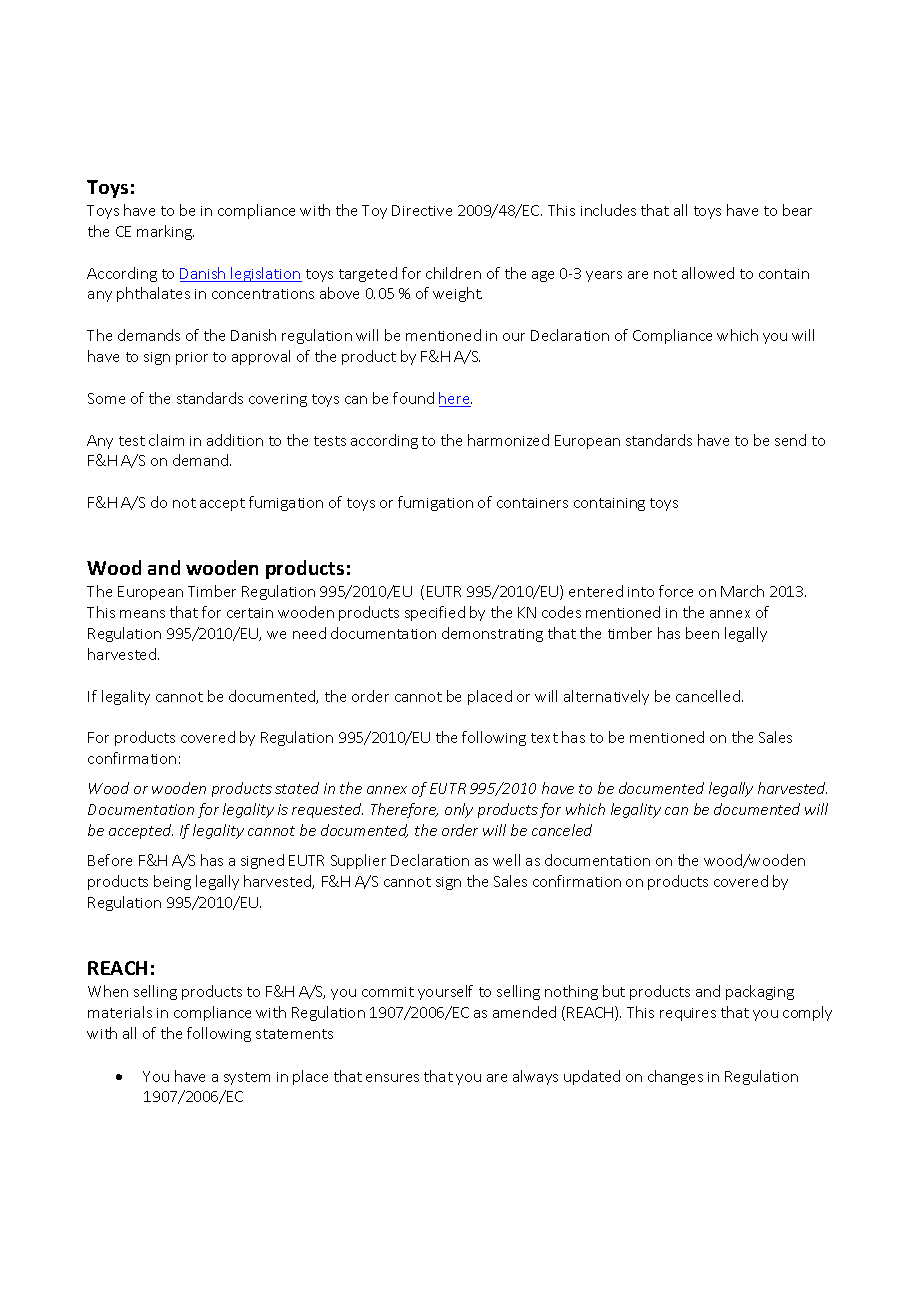 This screenshot has height=1308, width=924. What do you see at coordinates (142, 614) in the screenshot?
I see `means` at bounding box center [142, 614].
